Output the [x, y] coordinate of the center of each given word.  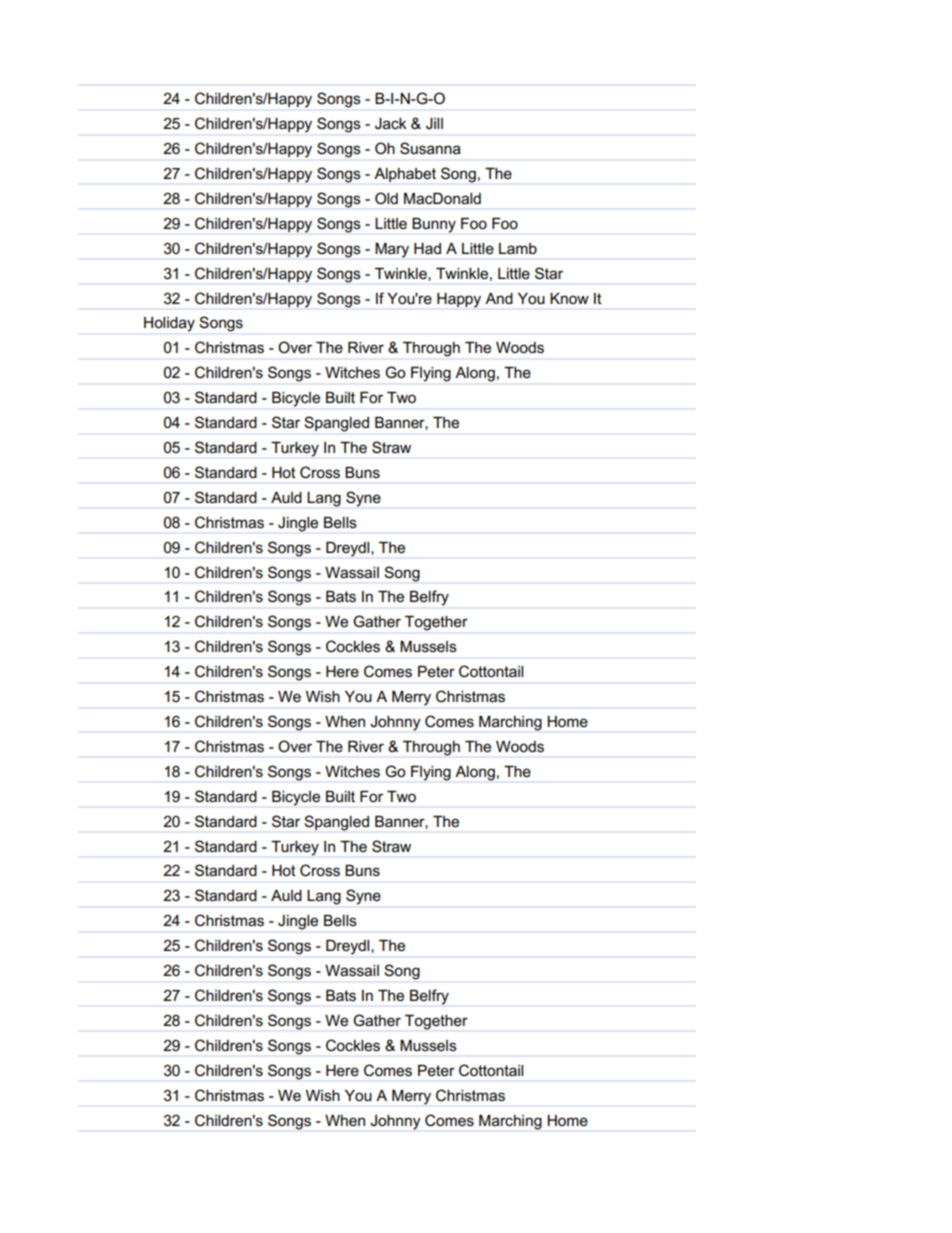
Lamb [518, 248]
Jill [434, 123]
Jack [391, 123]
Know [569, 298]
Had [427, 248]
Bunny [434, 225]
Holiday [169, 324]
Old [386, 198]
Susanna [430, 148]
